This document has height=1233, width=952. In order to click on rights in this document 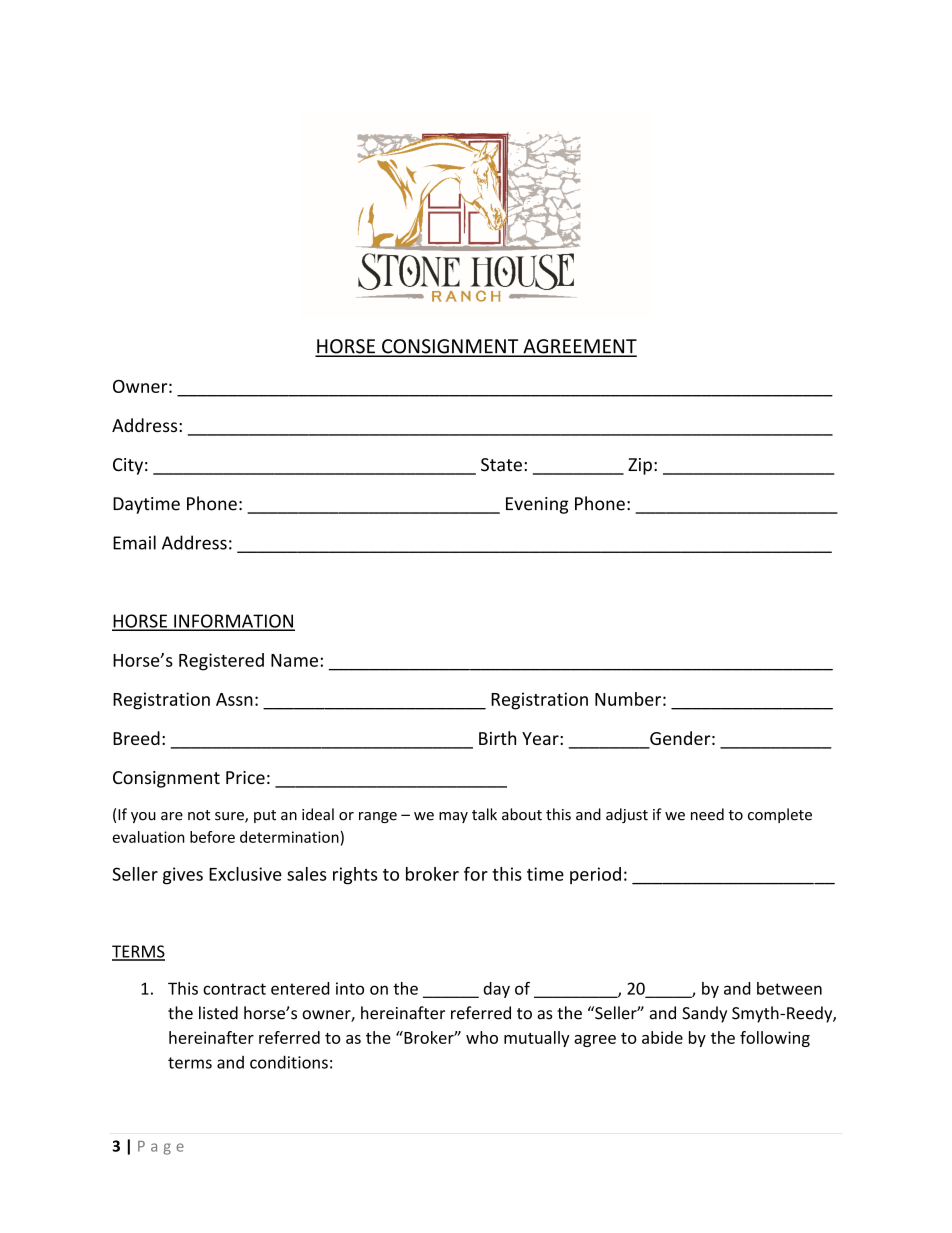, I will do `click(355, 876)`.
